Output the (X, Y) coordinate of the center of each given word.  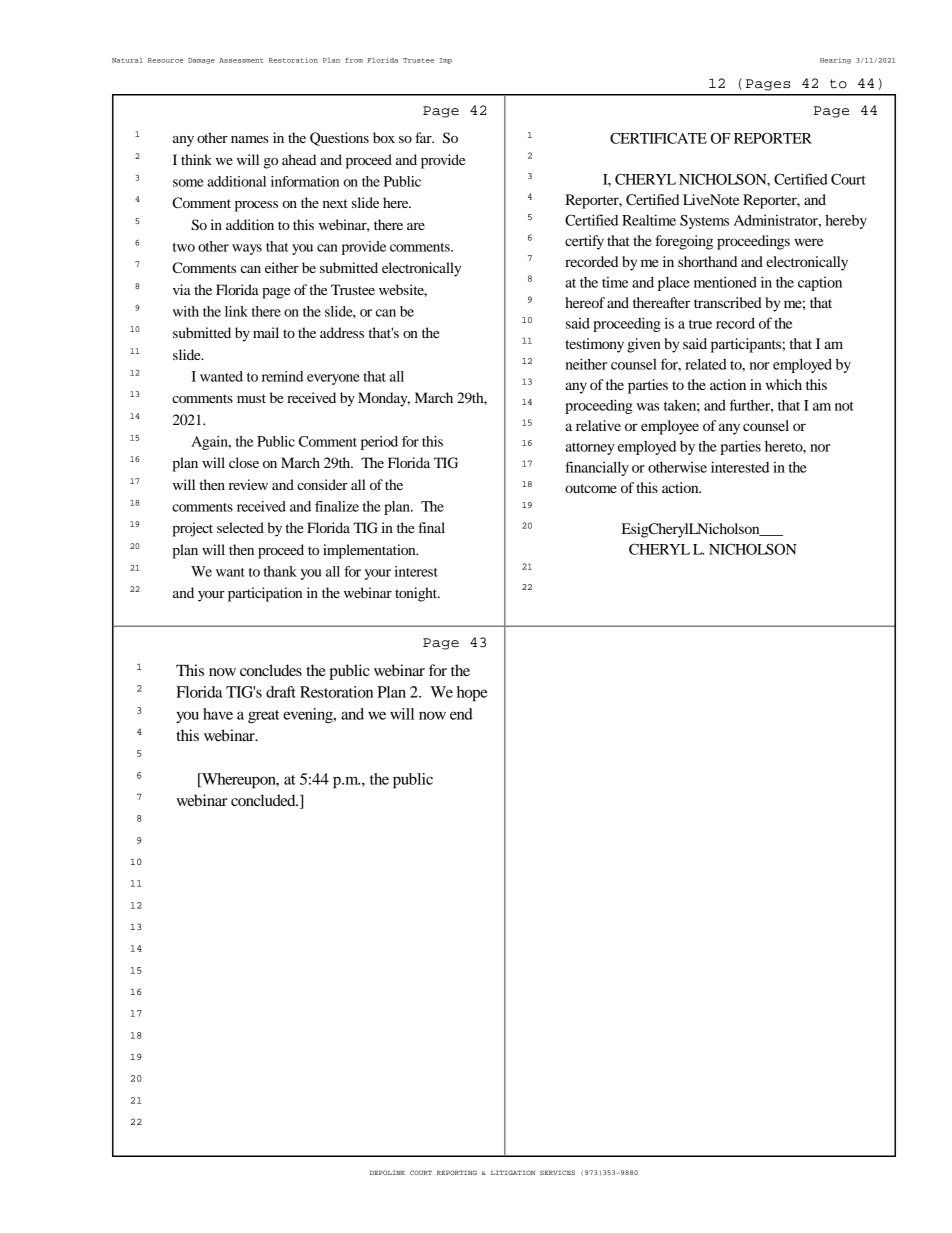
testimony (594, 345)
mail (266, 332)
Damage (201, 61)
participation (265, 594)
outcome (591, 488)
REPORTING (457, 1172)
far (424, 137)
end (461, 714)
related (706, 364)
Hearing (835, 61)
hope (472, 693)
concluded (264, 800)
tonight (417, 594)
